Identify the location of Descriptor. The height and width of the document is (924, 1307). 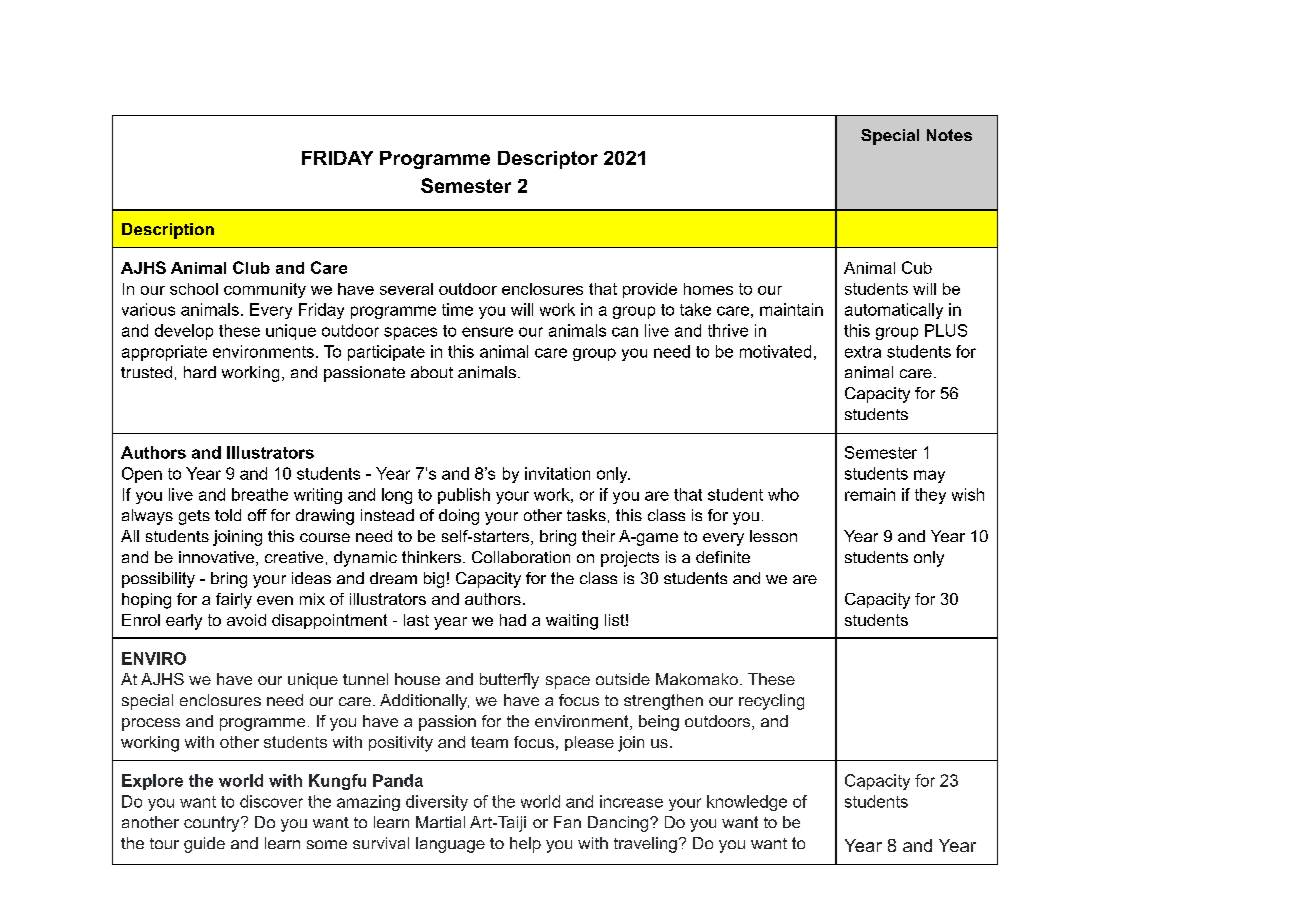
(548, 160).
